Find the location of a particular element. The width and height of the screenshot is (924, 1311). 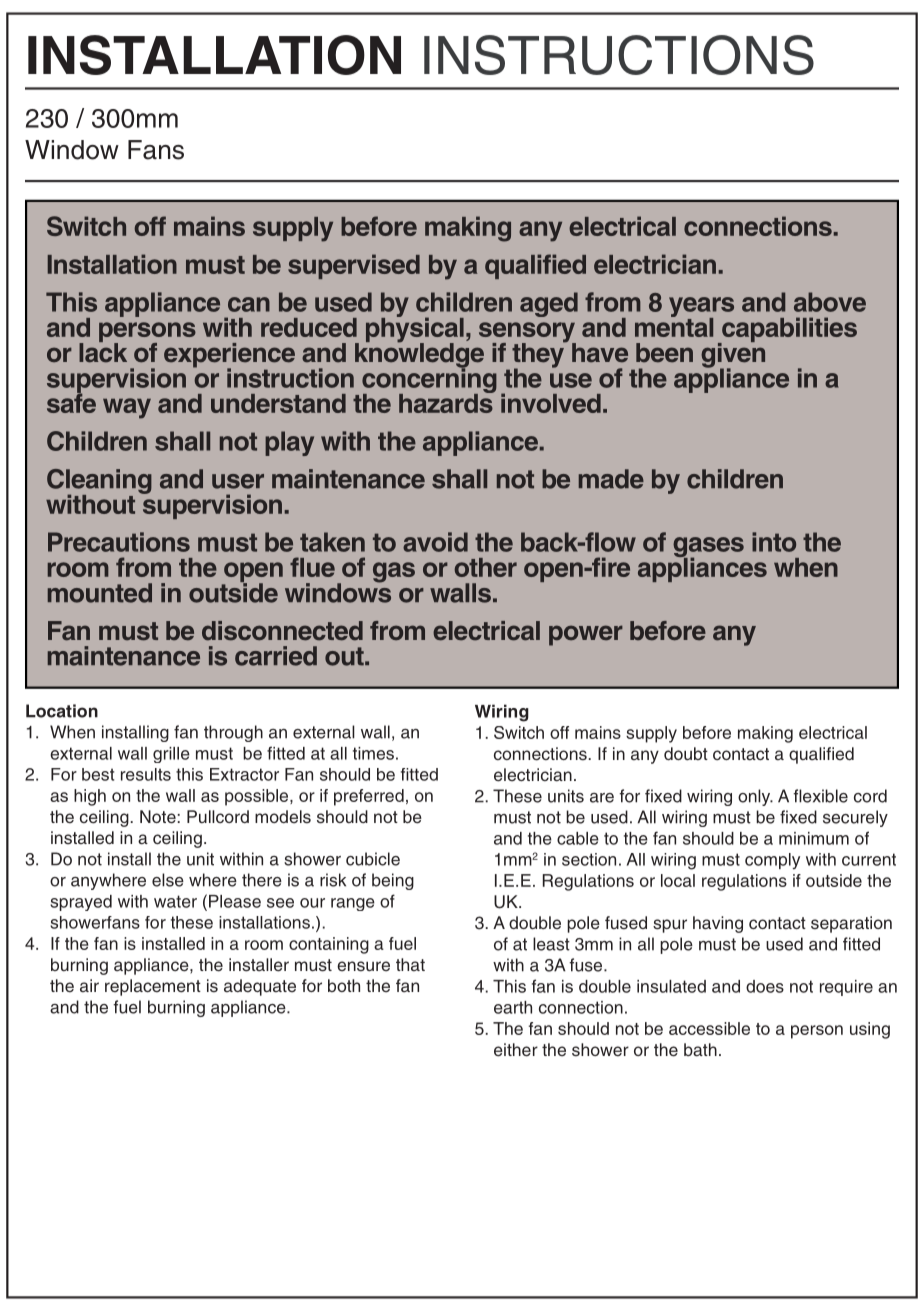

above is located at coordinates (830, 302).
